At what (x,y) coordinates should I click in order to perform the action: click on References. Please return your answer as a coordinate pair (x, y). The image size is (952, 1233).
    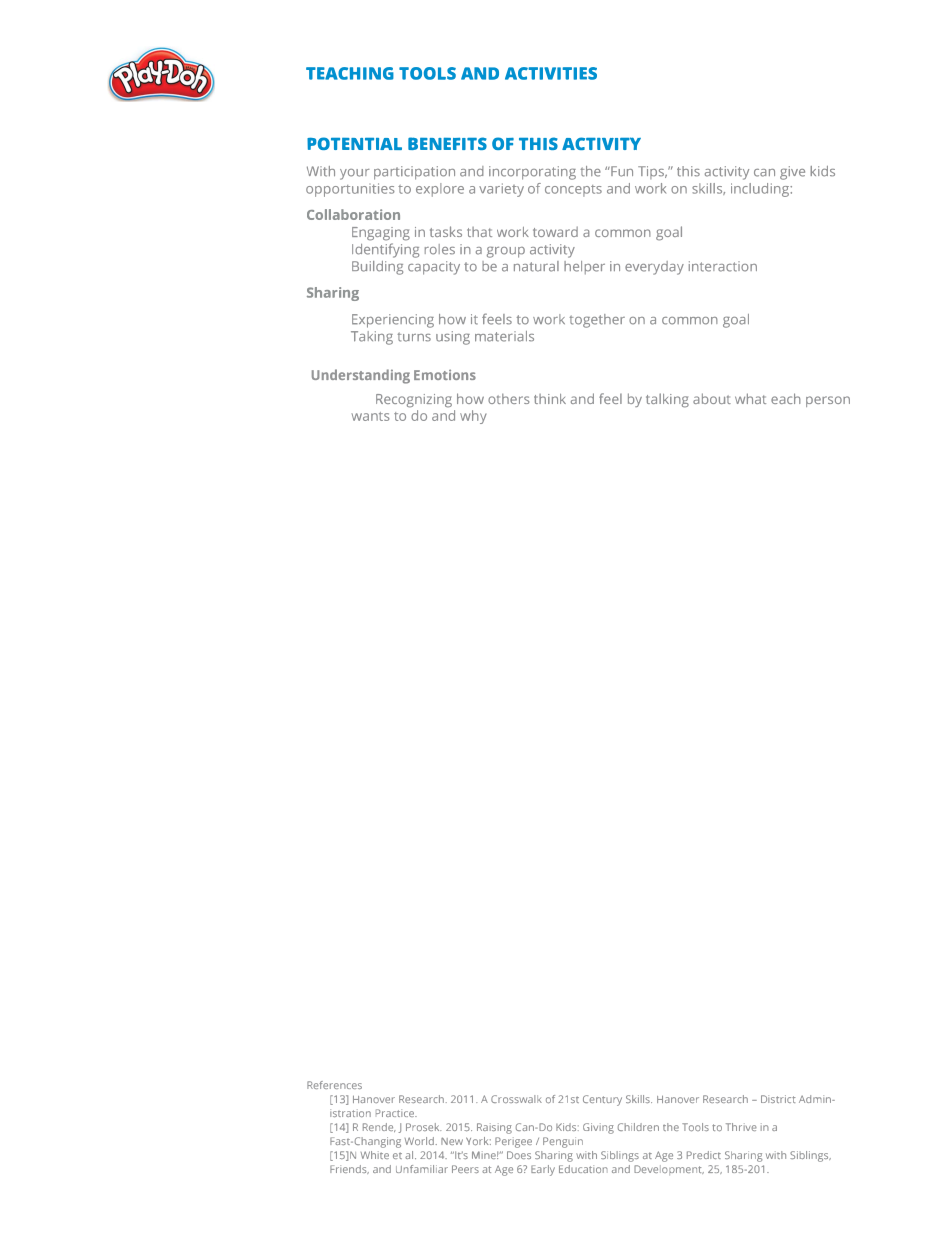
    Looking at the image, I should click on (334, 1085).
